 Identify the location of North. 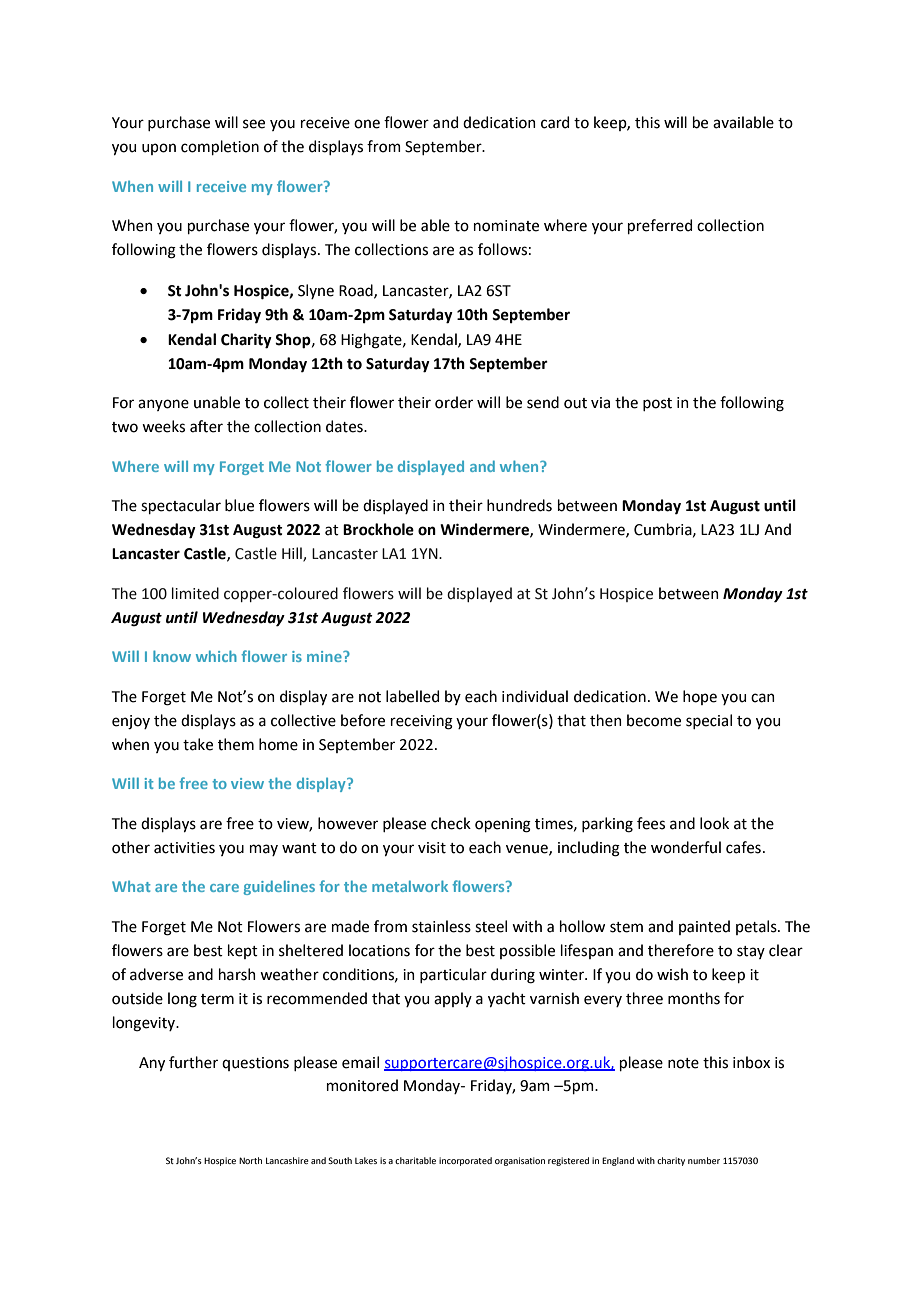
(250, 1160).
